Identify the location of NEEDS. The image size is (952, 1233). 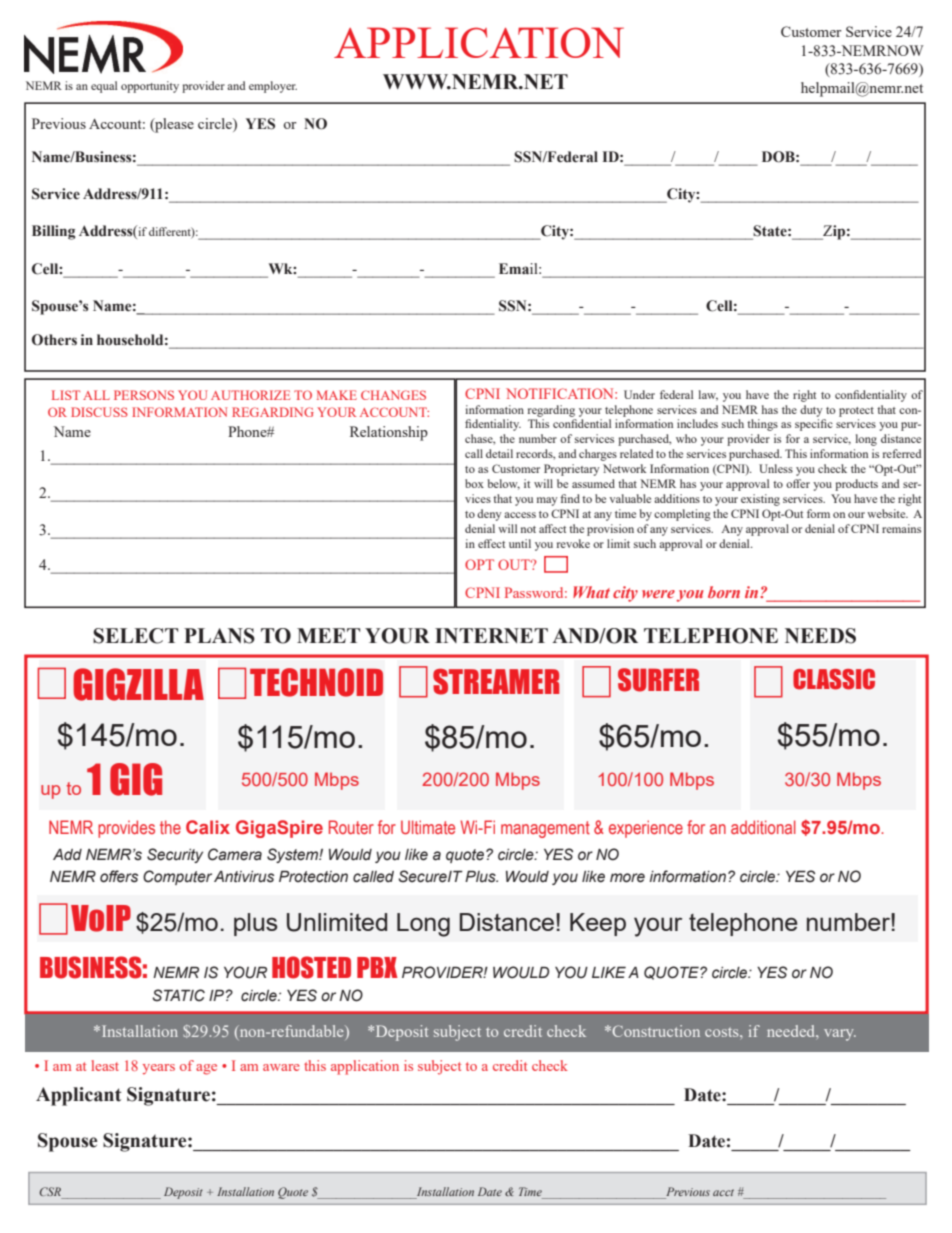
(820, 636).
